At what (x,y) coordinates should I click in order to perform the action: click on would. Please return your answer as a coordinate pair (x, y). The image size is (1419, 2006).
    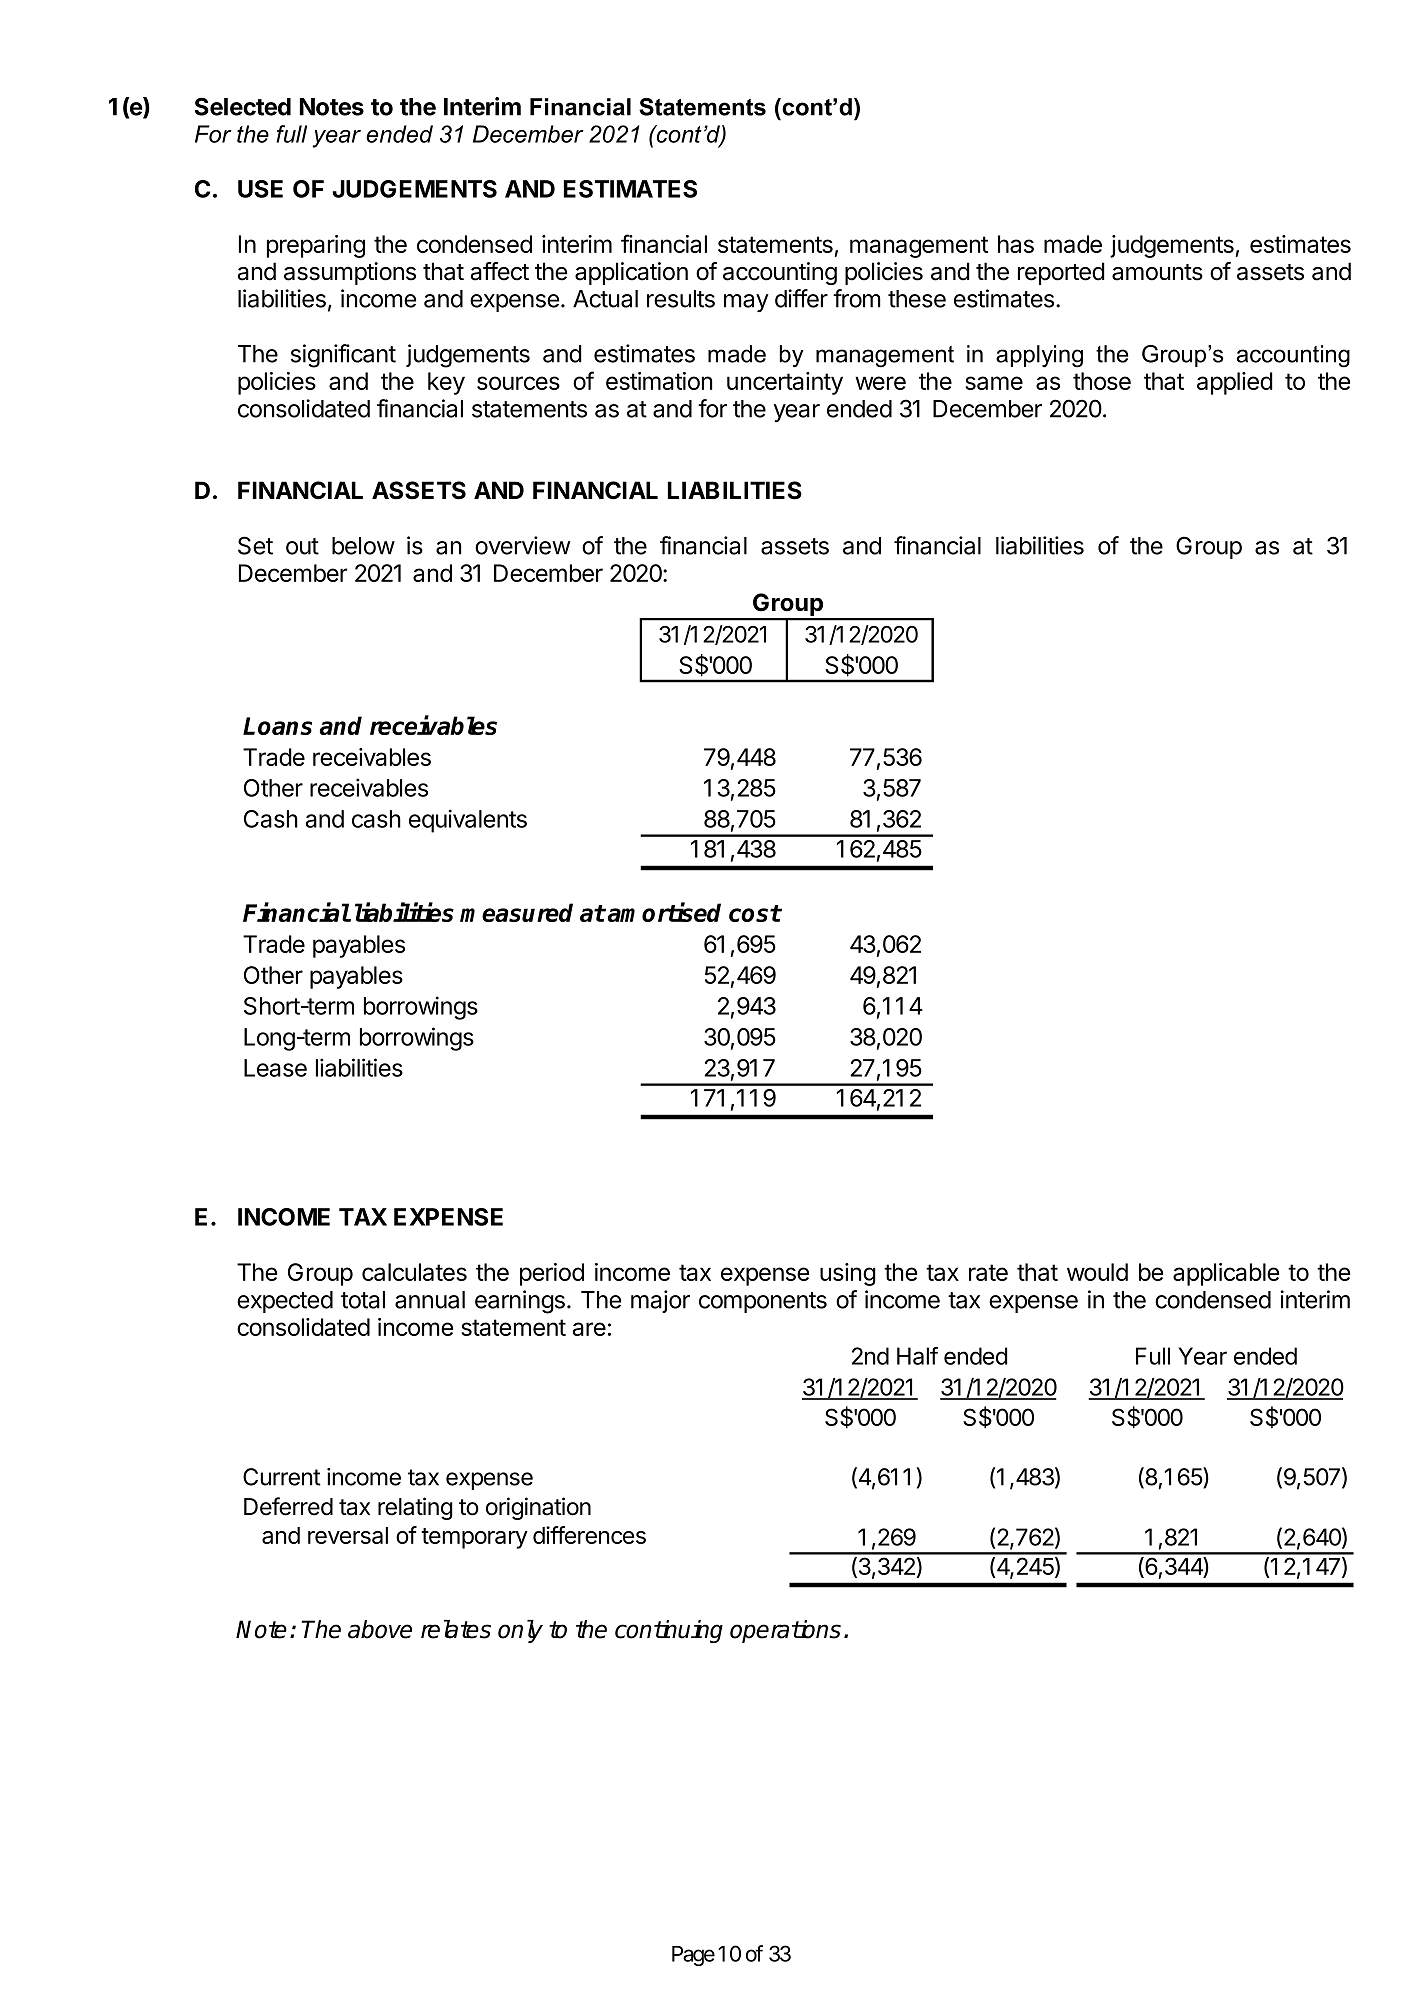
    Looking at the image, I should click on (1097, 1272).
